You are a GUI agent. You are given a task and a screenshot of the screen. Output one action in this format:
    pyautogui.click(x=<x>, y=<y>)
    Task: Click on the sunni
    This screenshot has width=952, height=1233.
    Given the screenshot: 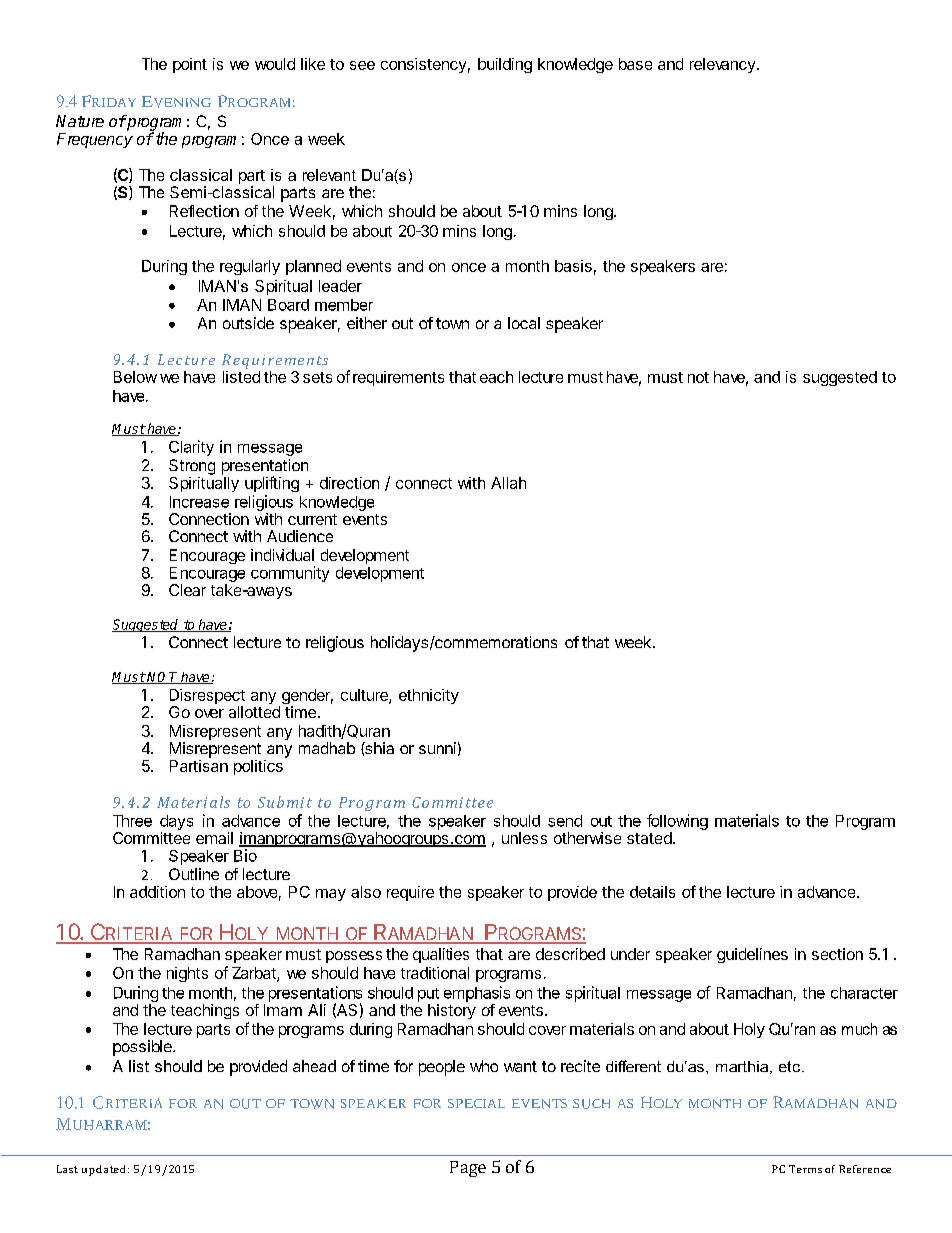 What is the action you would take?
    pyautogui.click(x=437, y=748)
